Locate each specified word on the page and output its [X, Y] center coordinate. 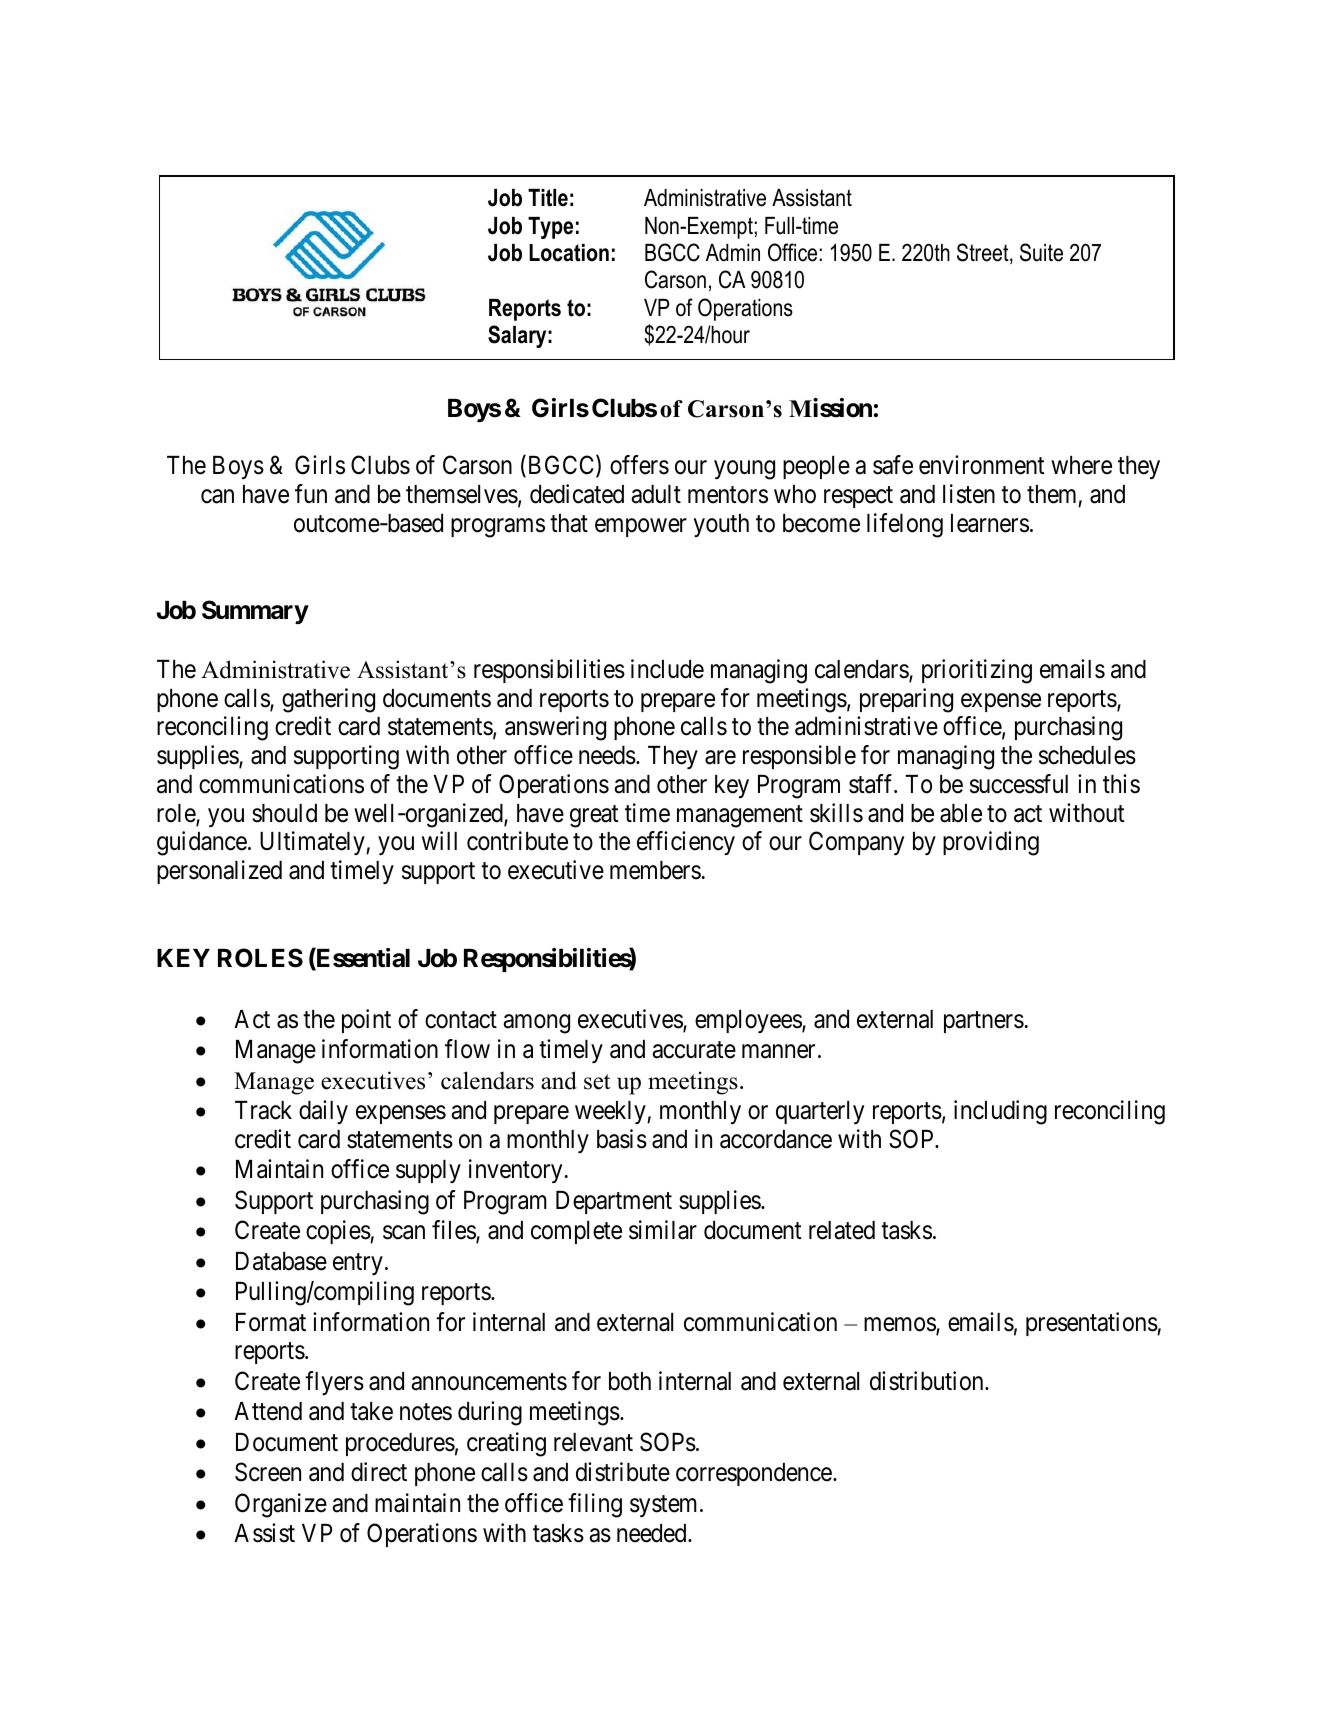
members [655, 870]
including [1000, 1112]
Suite [1041, 252]
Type [550, 228]
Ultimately [313, 843]
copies [338, 1232]
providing [991, 843]
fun [311, 493]
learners [990, 523]
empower [641, 527]
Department [614, 1202]
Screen [268, 1472]
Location [569, 253]
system [663, 1506]
